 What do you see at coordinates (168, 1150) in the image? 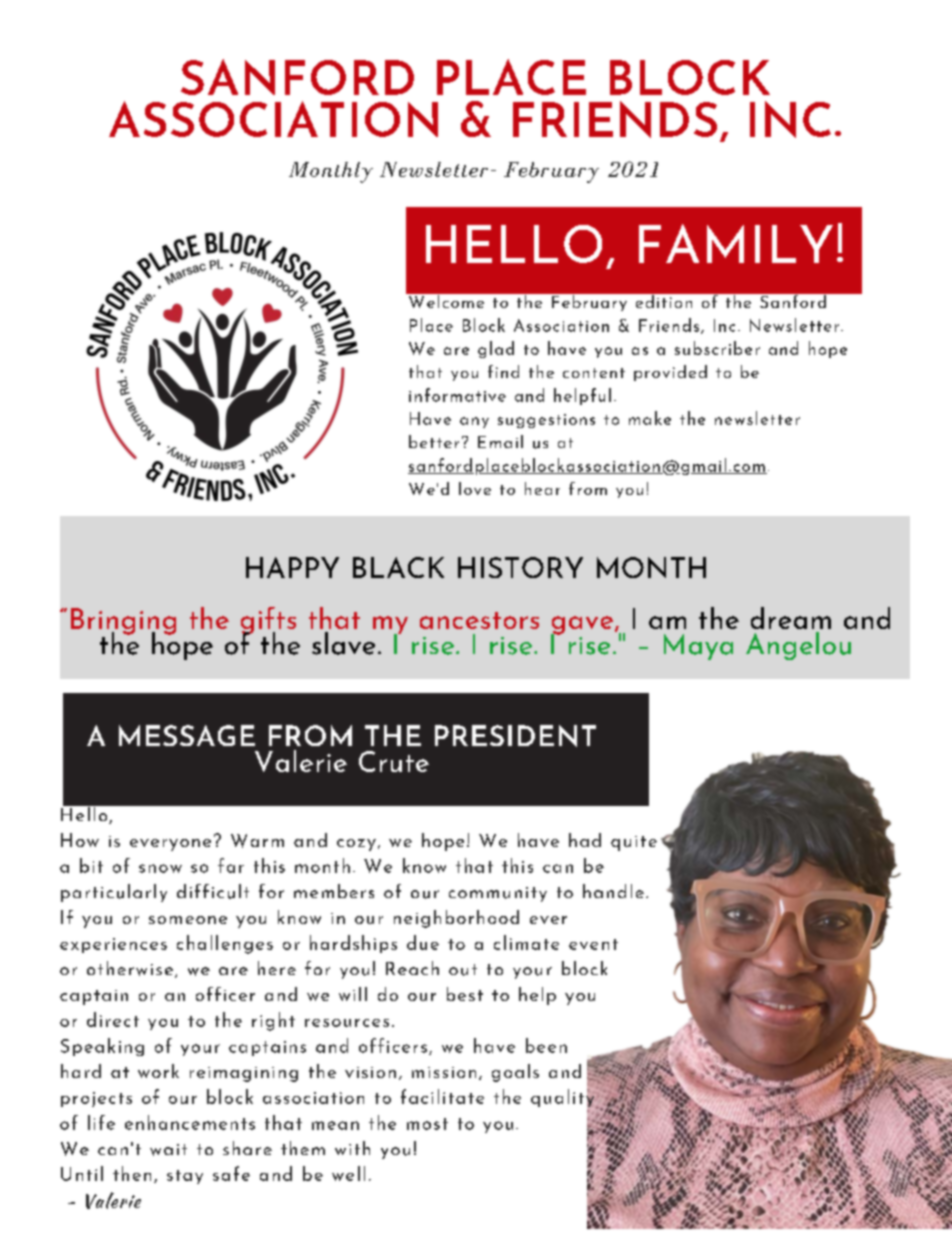
I see `wait` at bounding box center [168, 1150].
